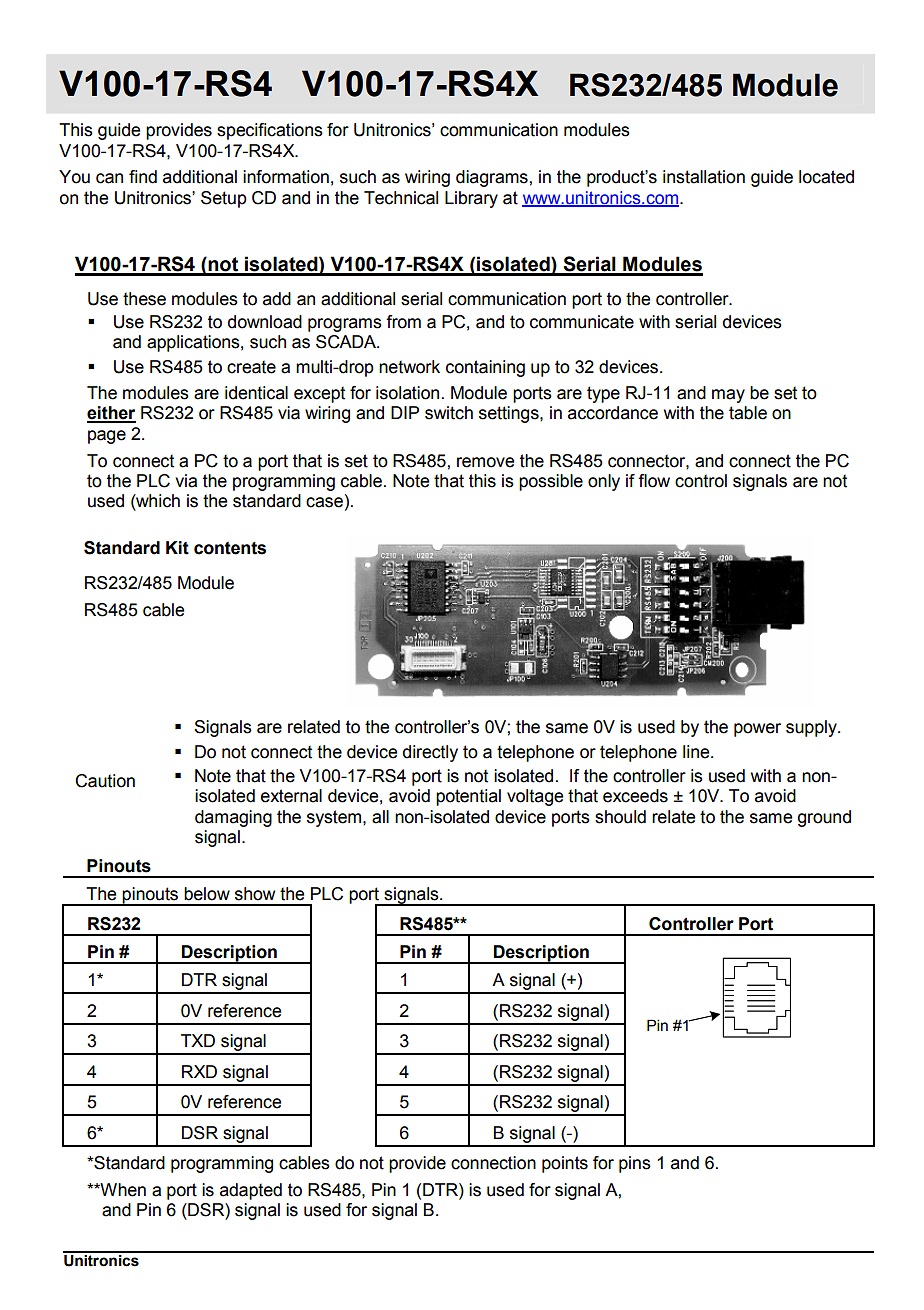  What do you see at coordinates (177, 548) in the screenshot?
I see `Kit` at bounding box center [177, 548].
